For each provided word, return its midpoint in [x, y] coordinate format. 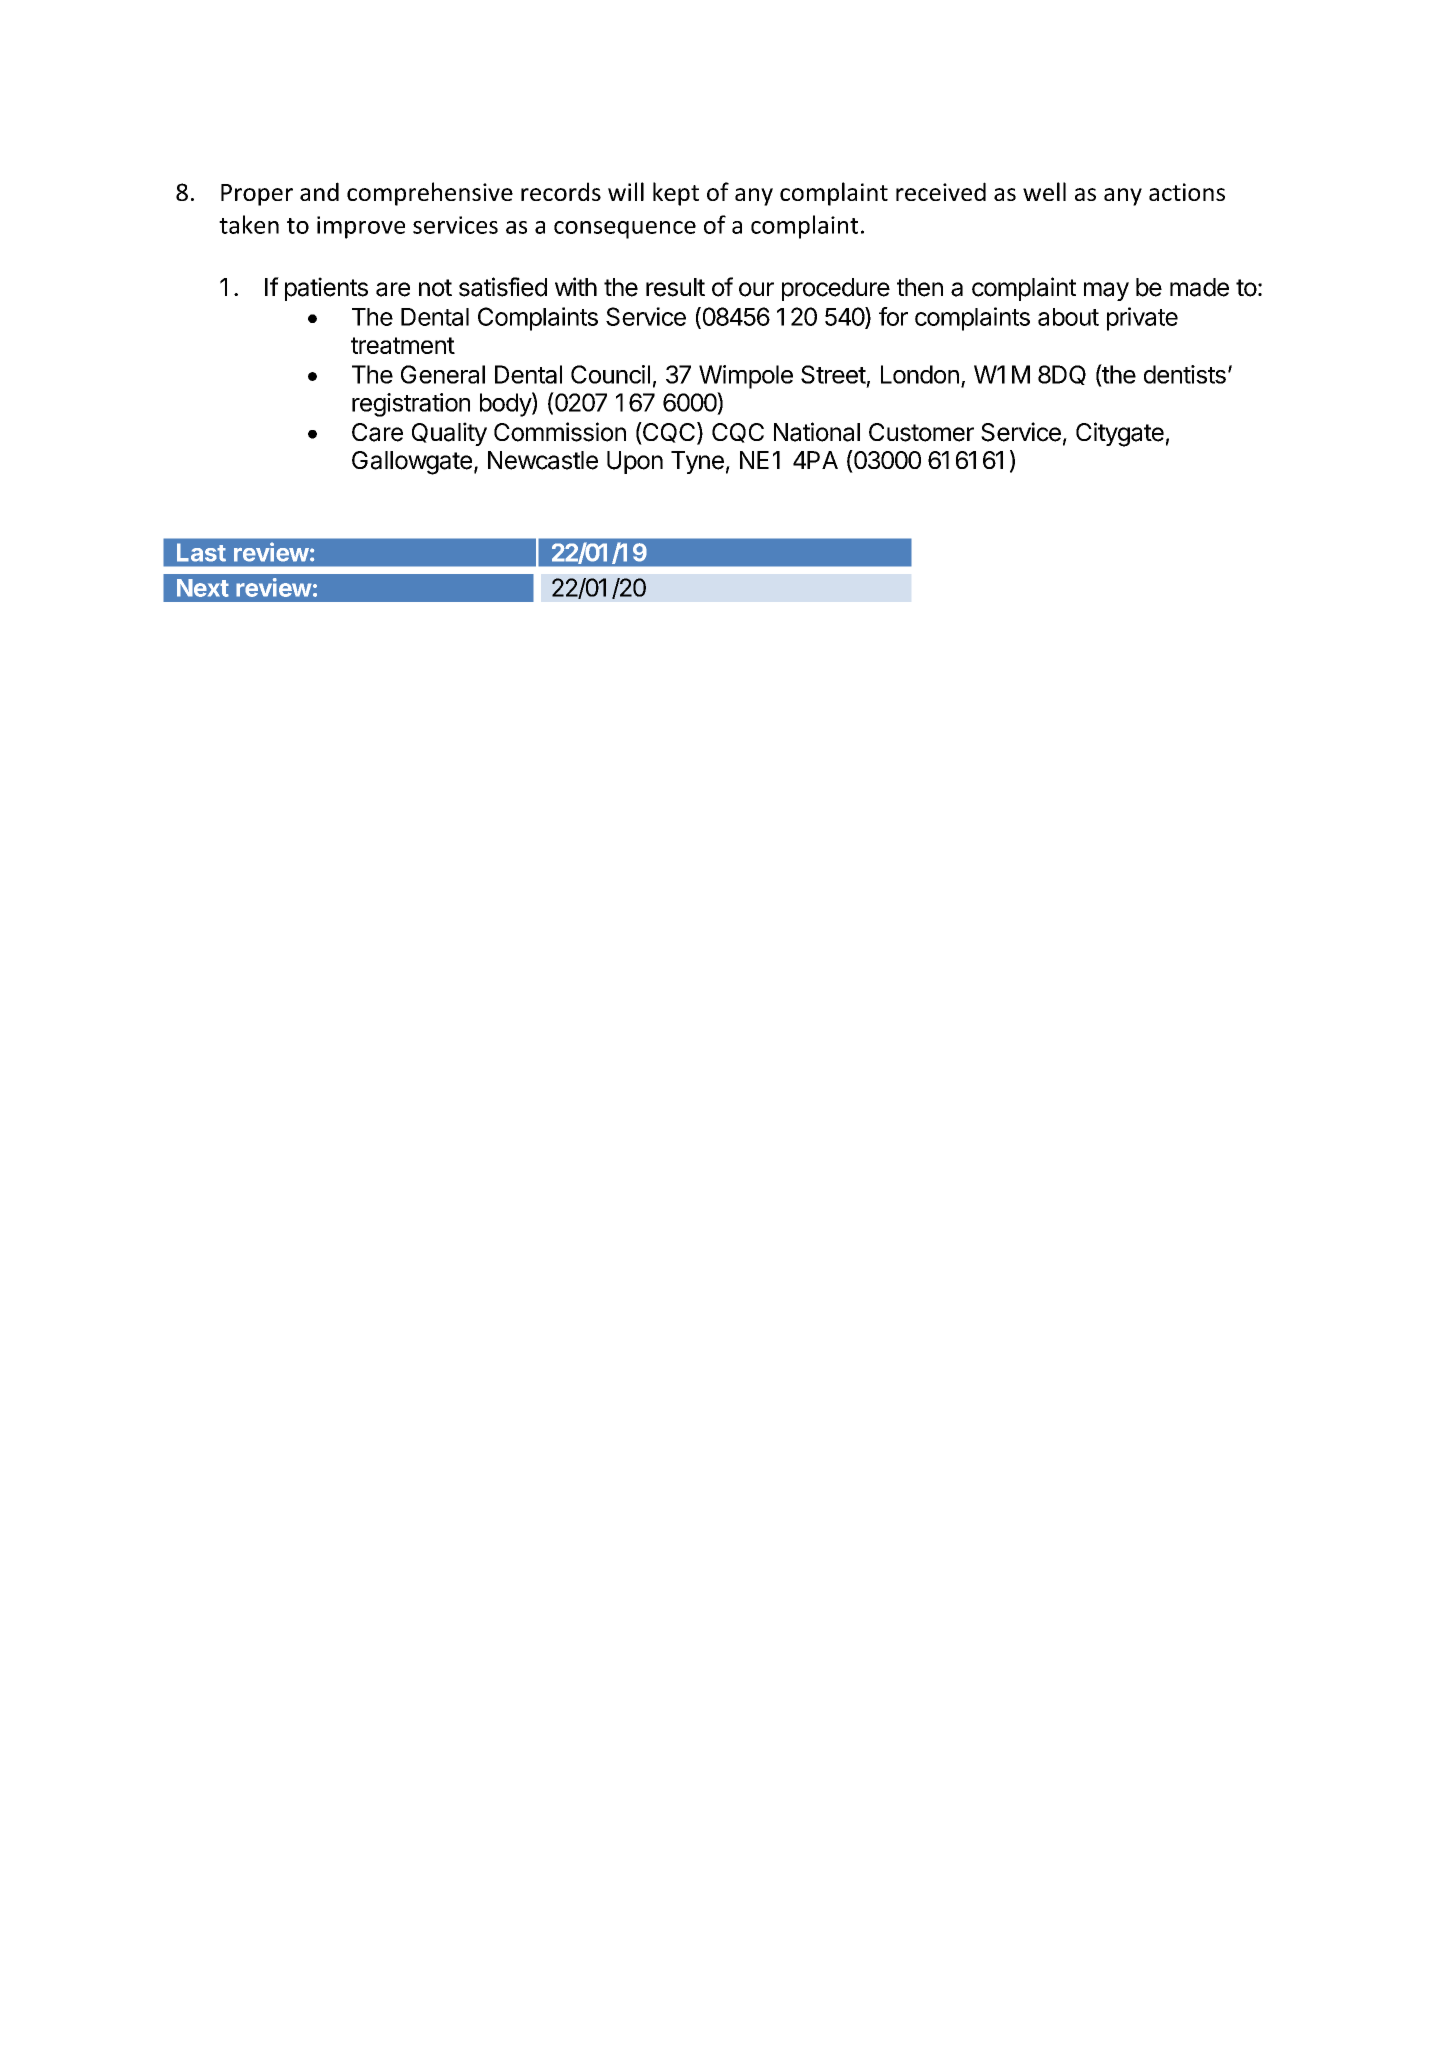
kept [676, 194]
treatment [403, 345]
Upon [635, 462]
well [1044, 191]
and [319, 191]
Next [203, 588]
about [1068, 317]
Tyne [697, 462]
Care [377, 432]
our [756, 289]
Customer [921, 432]
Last [201, 552]
